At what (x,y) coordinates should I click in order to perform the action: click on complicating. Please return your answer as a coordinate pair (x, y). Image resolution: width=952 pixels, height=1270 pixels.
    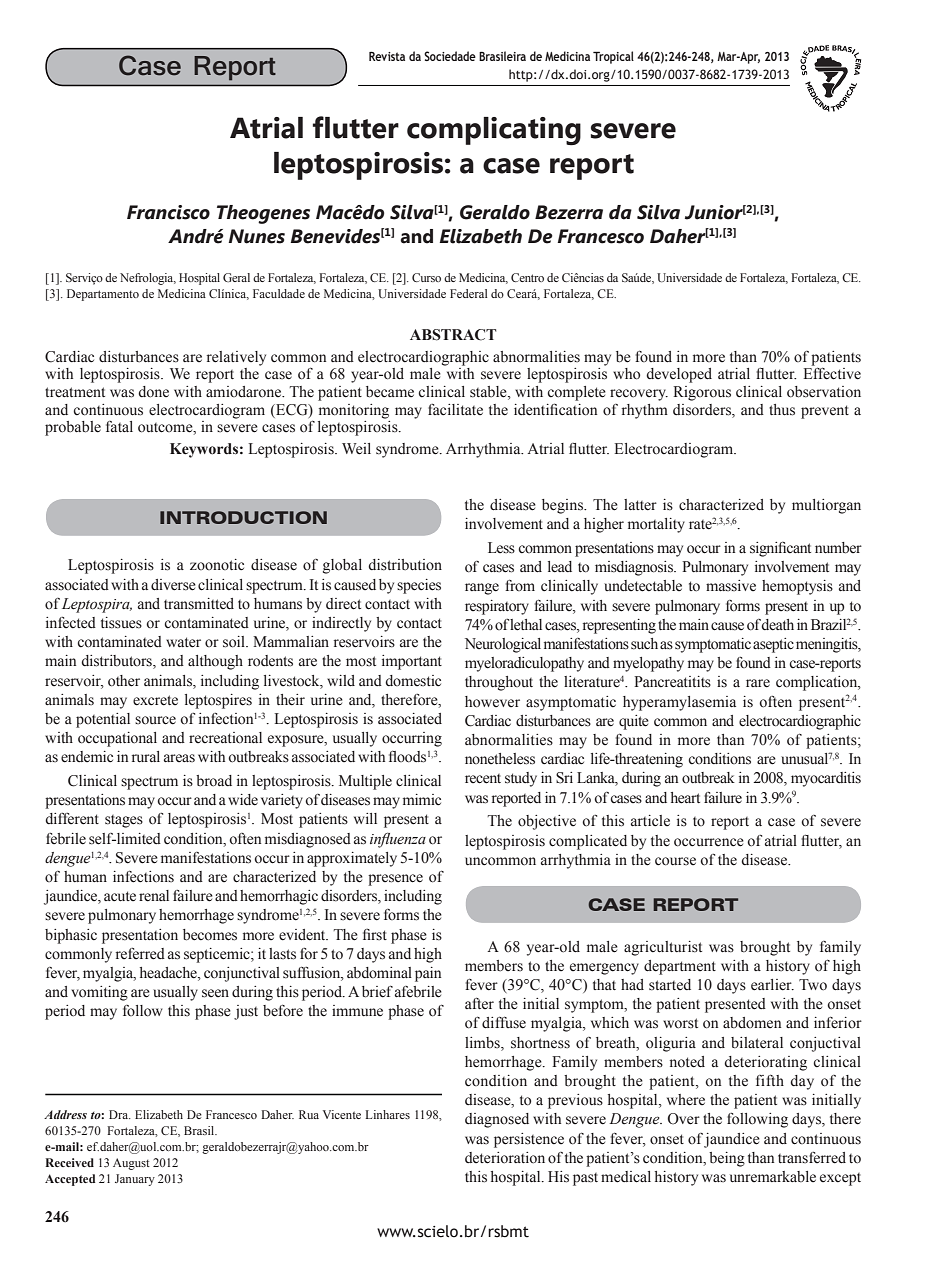
    Looking at the image, I should click on (494, 131).
